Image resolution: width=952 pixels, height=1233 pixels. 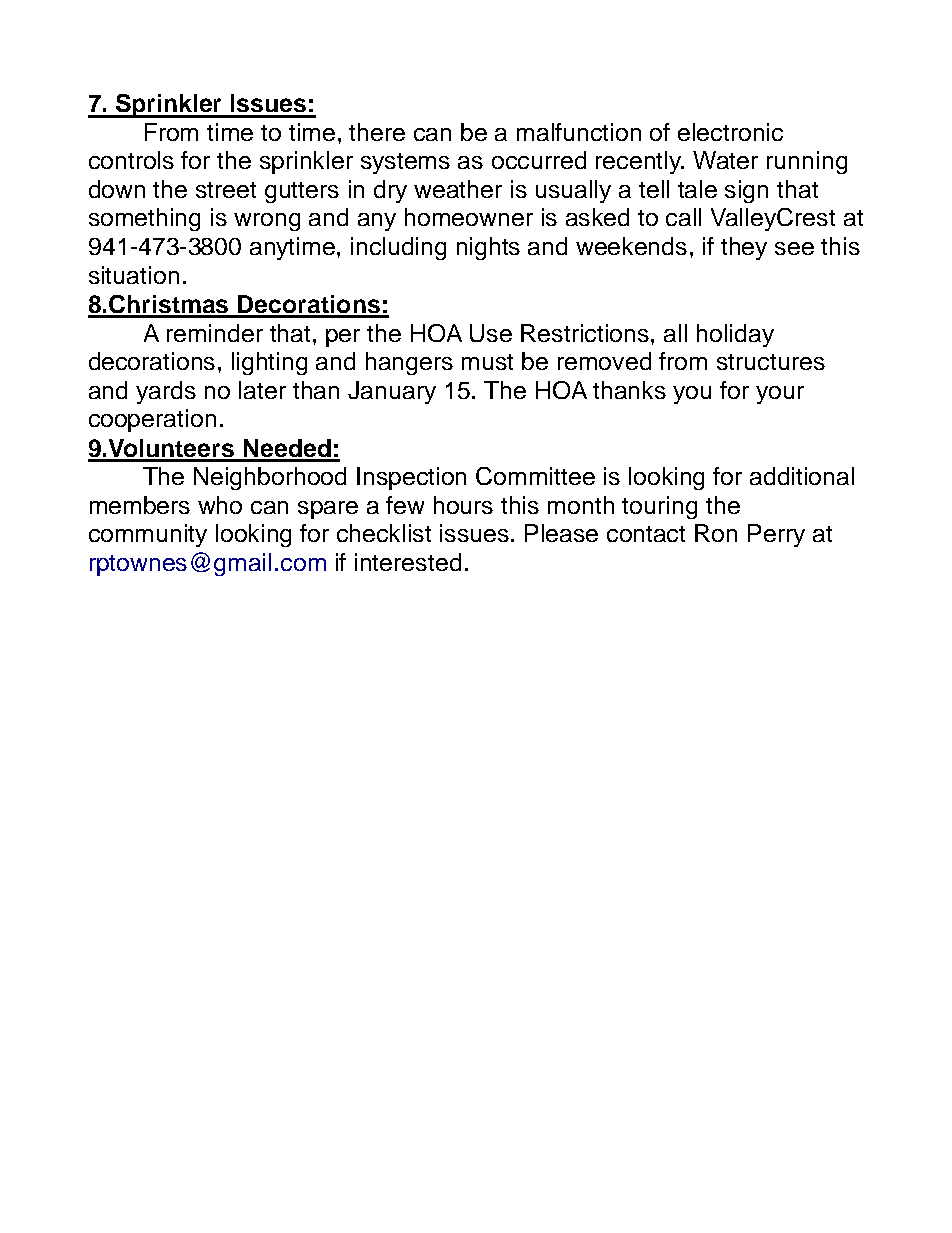 What do you see at coordinates (491, 333) in the screenshot?
I see `Use` at bounding box center [491, 333].
